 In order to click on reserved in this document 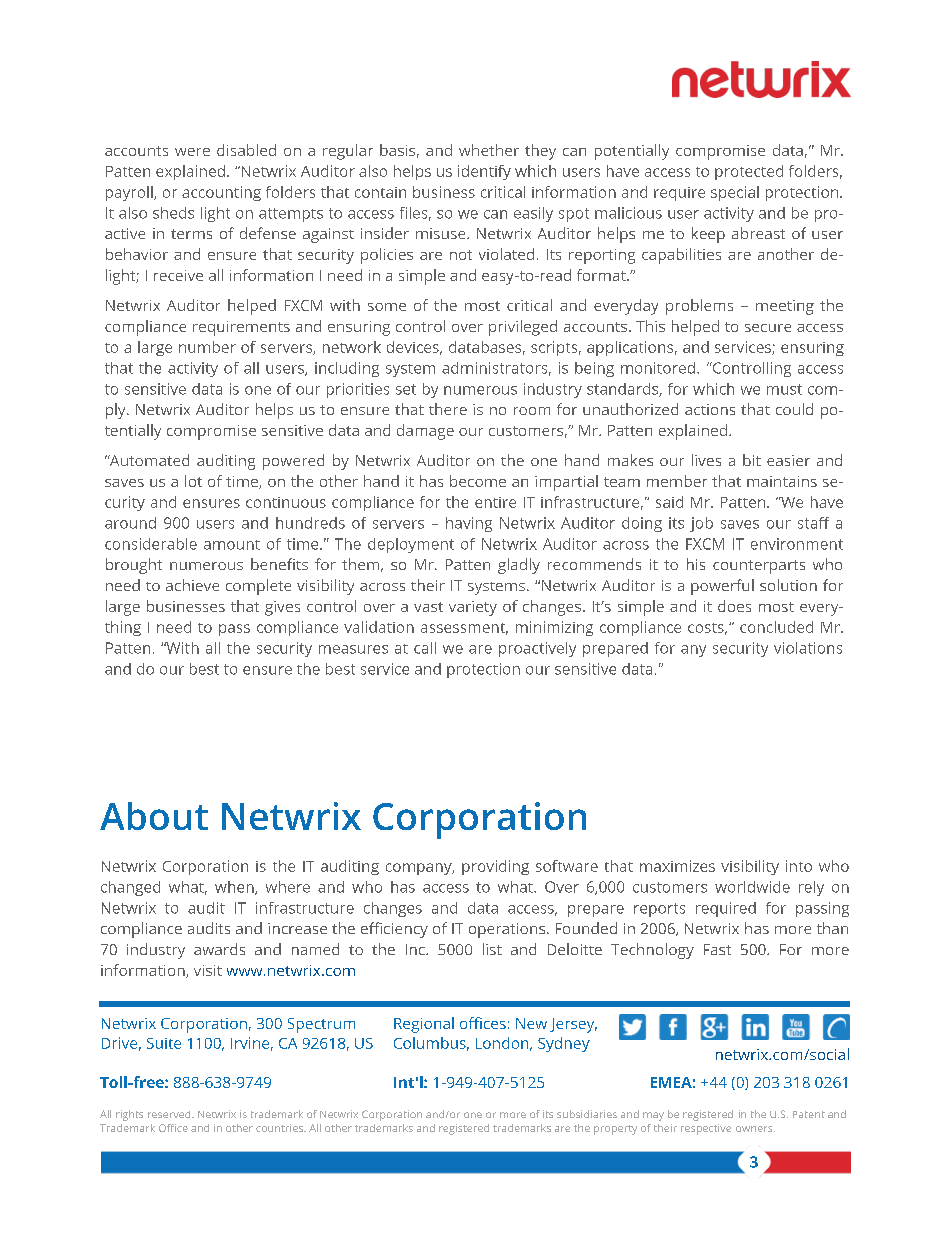, I will do `click(170, 1114)`.
